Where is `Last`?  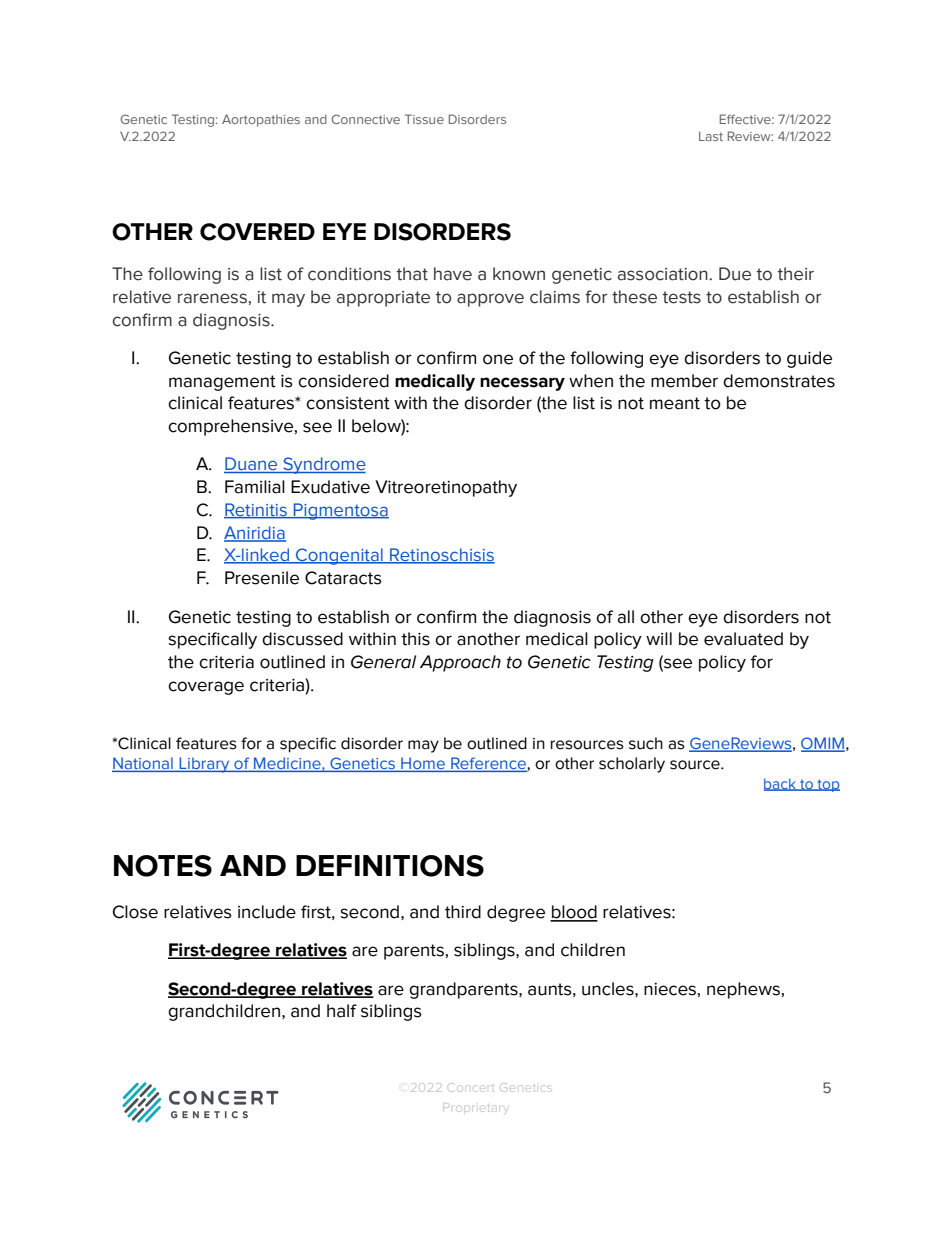
Last is located at coordinates (711, 136).
